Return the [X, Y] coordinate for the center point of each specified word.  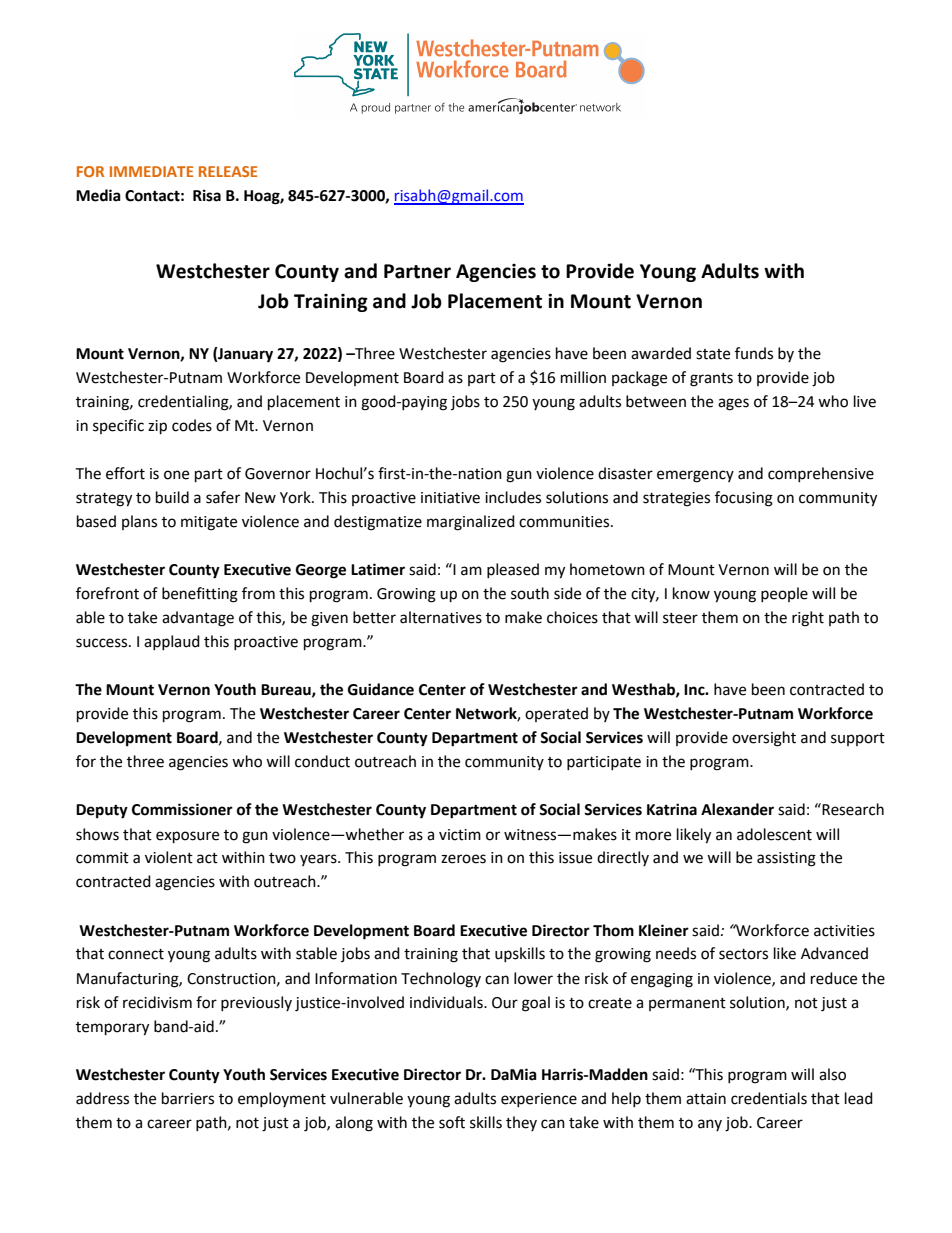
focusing [744, 499]
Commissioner [182, 809]
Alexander [737, 809]
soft [452, 1122]
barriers [188, 1098]
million [583, 377]
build [172, 497]
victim [460, 835]
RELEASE [228, 171]
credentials [769, 1098]
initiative [450, 498]
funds [754, 353]
